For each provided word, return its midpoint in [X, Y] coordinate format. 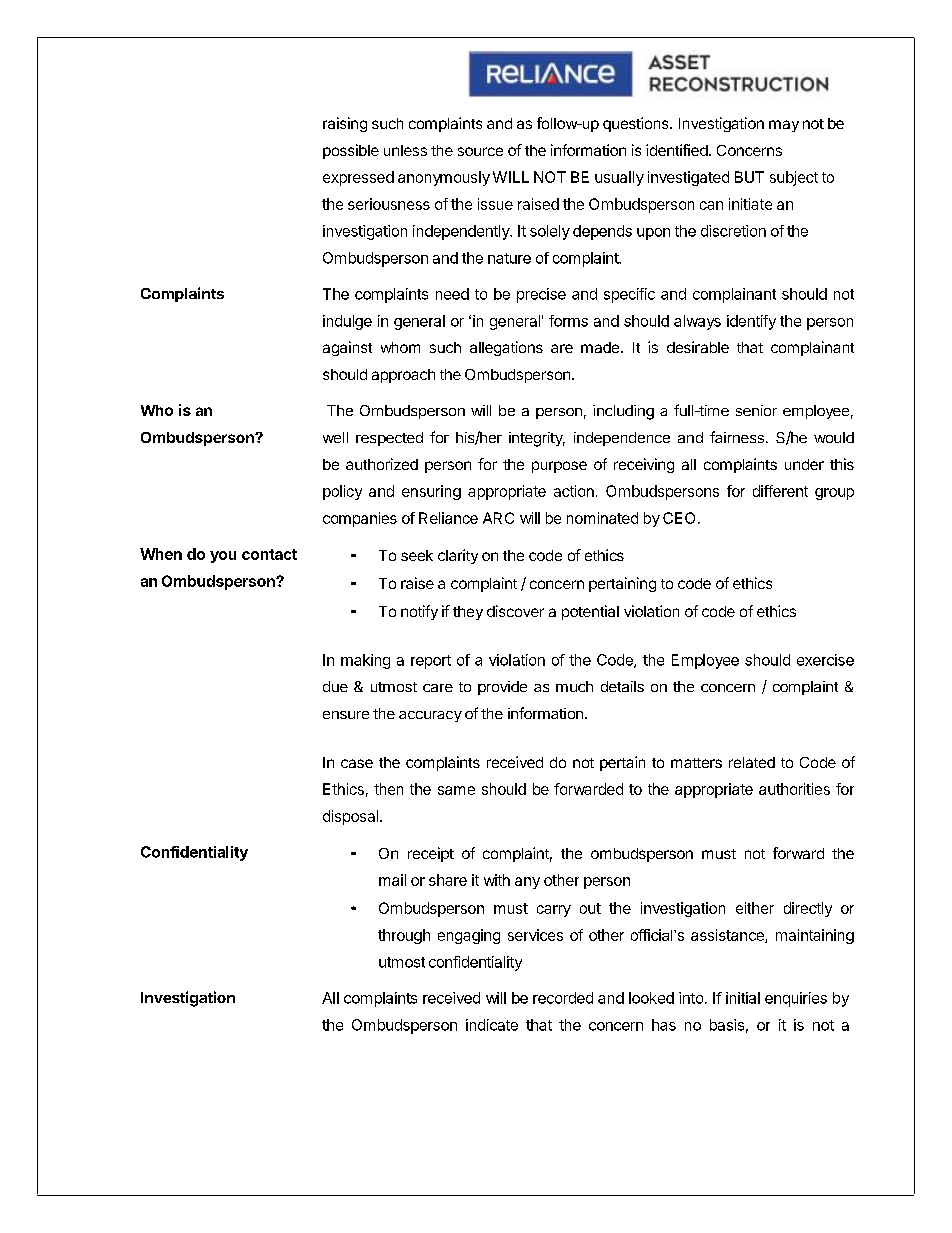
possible [351, 151]
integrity [537, 439]
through [404, 936]
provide [502, 688]
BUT [749, 177]
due [335, 686]
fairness [737, 437]
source [480, 151]
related [752, 762]
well [335, 437]
